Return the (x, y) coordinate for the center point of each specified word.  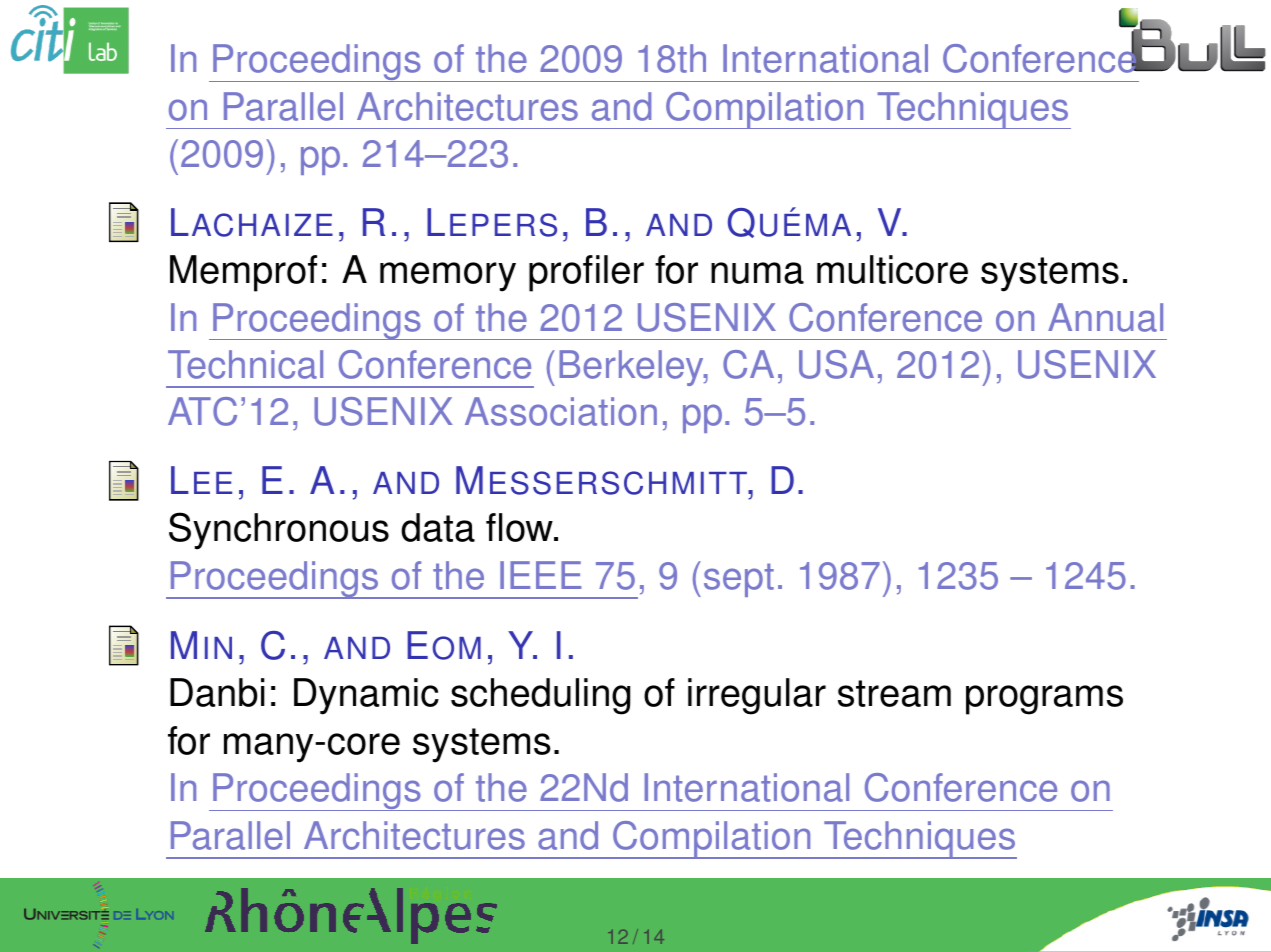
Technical (245, 364)
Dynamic (366, 696)
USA (836, 364)
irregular (757, 696)
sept (739, 580)
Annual (1105, 317)
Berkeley (632, 368)
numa (757, 273)
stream (894, 693)
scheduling (540, 696)
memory (448, 277)
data (438, 527)
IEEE (540, 575)
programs (1044, 700)
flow (520, 527)
